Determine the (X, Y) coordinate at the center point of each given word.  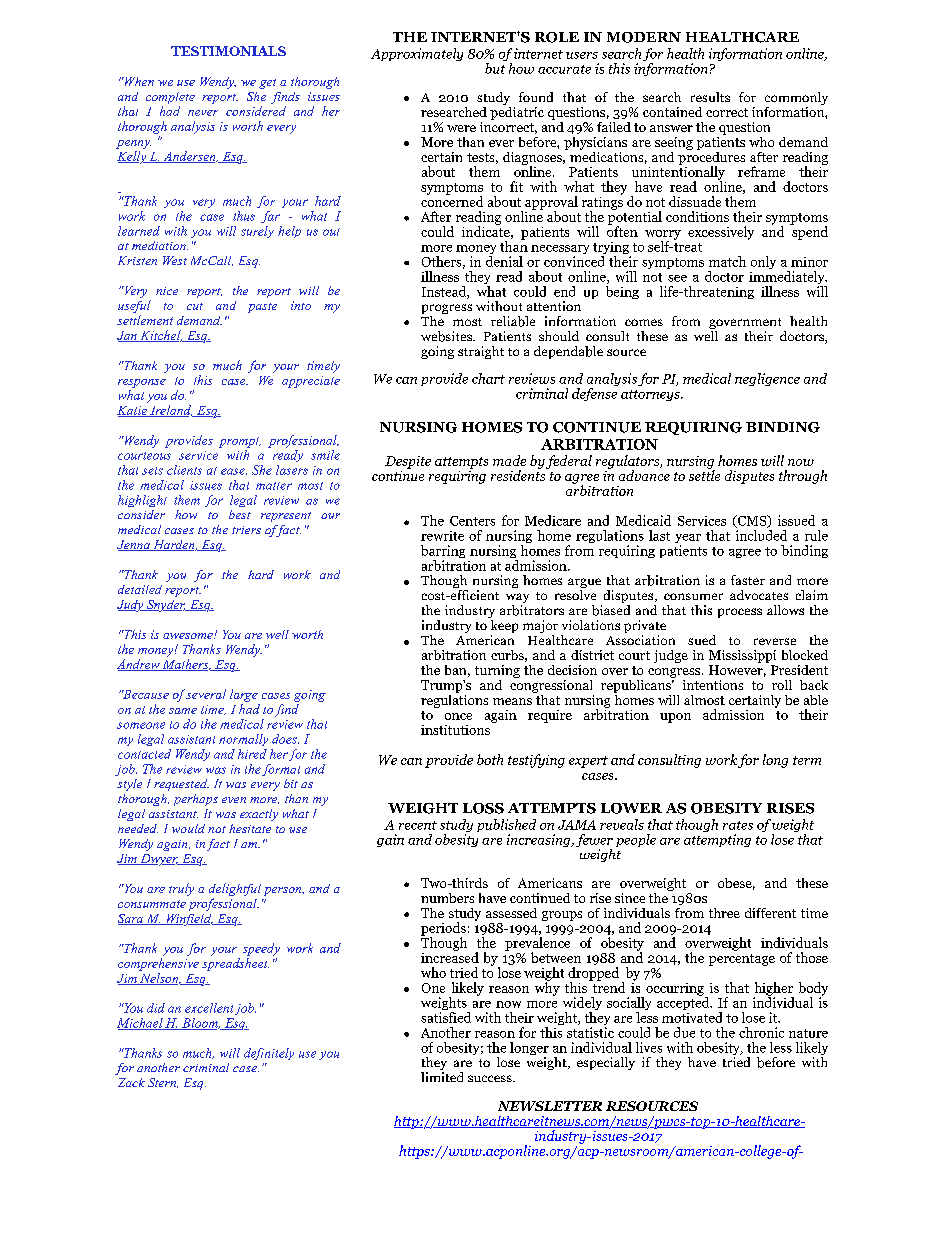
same (183, 711)
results (710, 97)
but (495, 68)
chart (488, 378)
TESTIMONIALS (228, 51)
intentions (713, 685)
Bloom (200, 1024)
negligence (767, 379)
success (491, 1078)
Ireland (170, 411)
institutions (455, 730)
